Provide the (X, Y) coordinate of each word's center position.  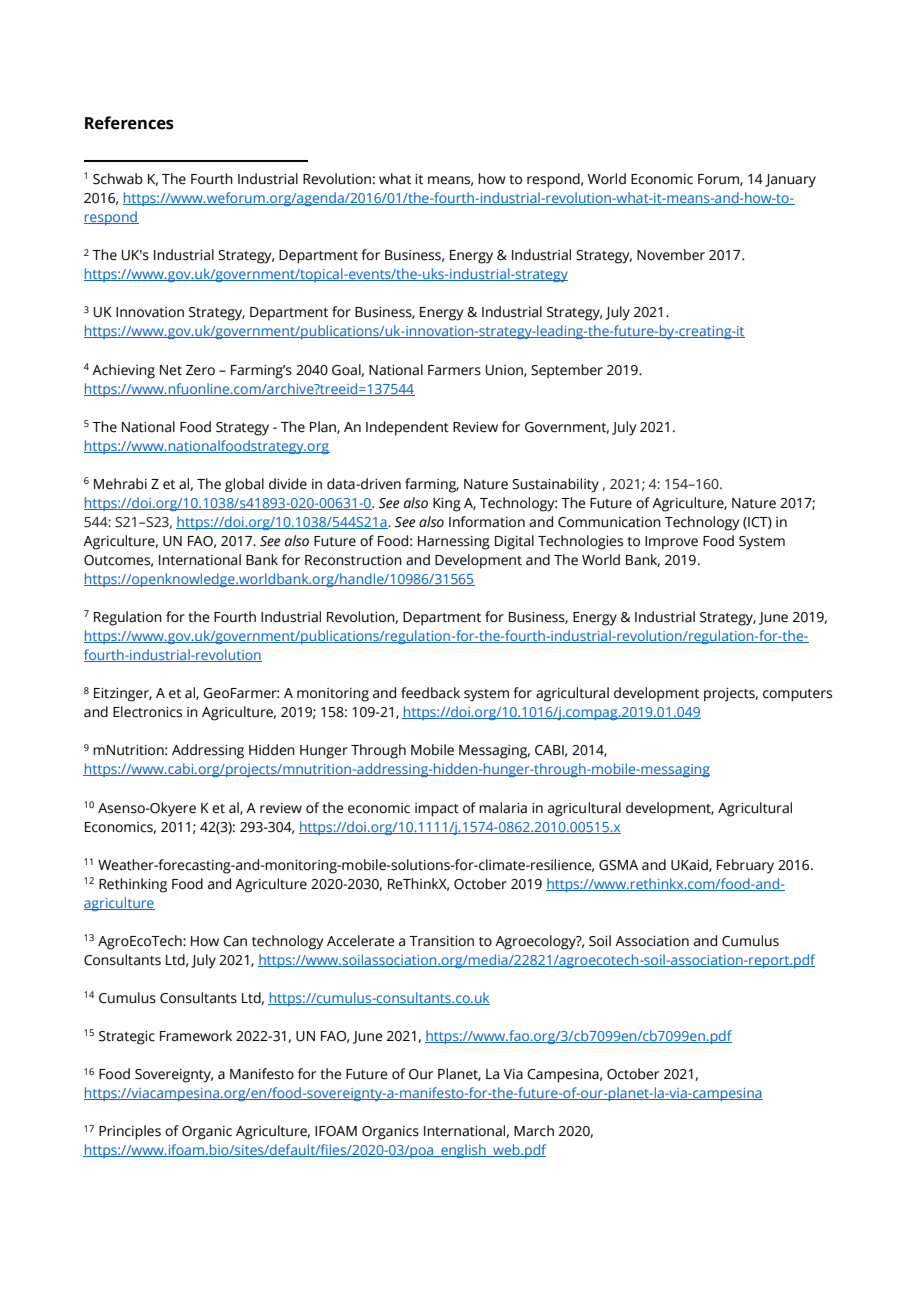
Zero (200, 370)
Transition (441, 941)
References (129, 123)
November (671, 255)
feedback (430, 693)
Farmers (454, 370)
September (567, 371)
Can (235, 941)
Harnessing (454, 543)
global (244, 485)
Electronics (147, 712)
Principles (130, 1132)
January (790, 181)
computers (797, 695)
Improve (671, 543)
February (745, 866)
